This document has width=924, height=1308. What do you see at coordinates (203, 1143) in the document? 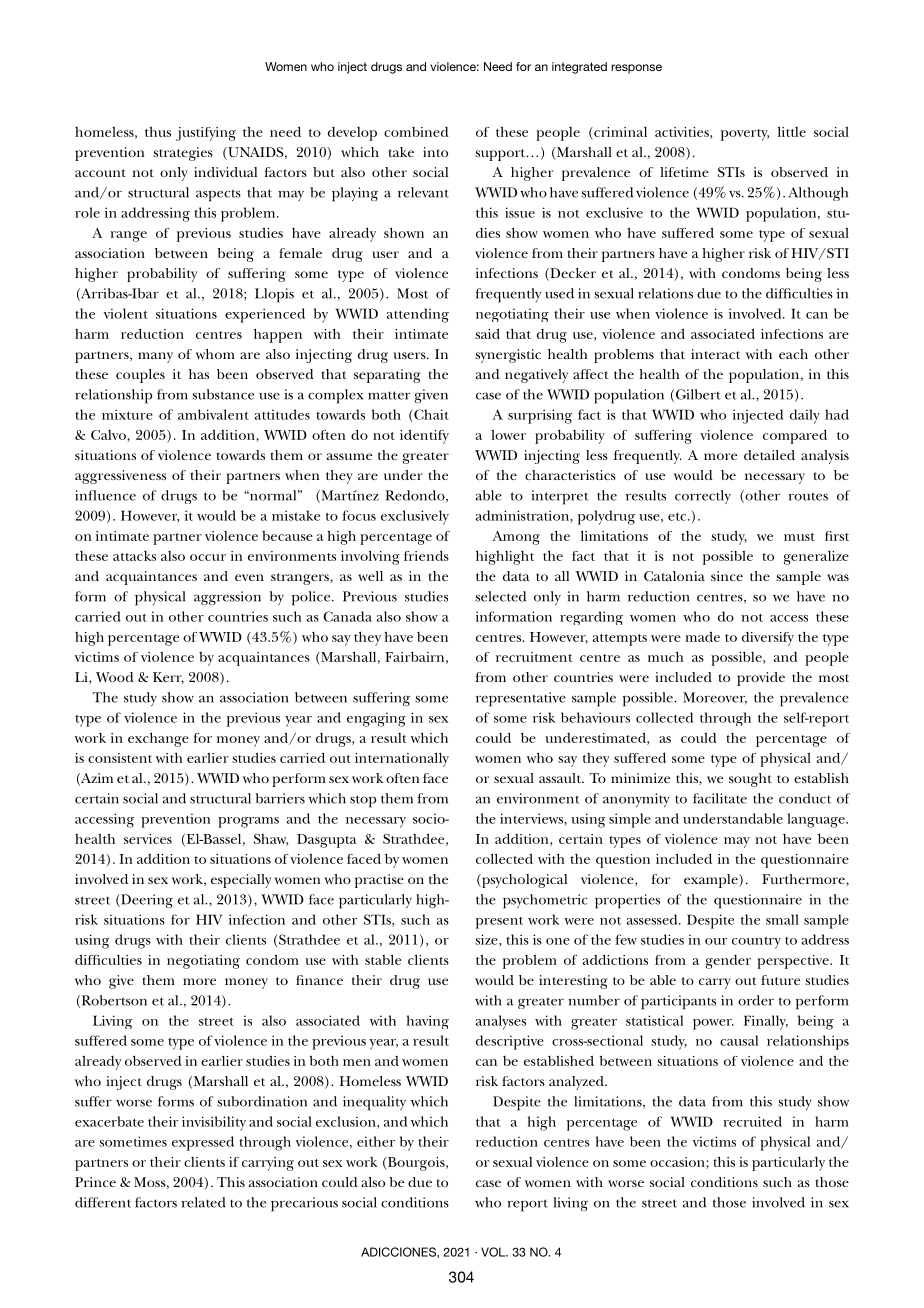
I see `expressed` at bounding box center [203, 1143].
